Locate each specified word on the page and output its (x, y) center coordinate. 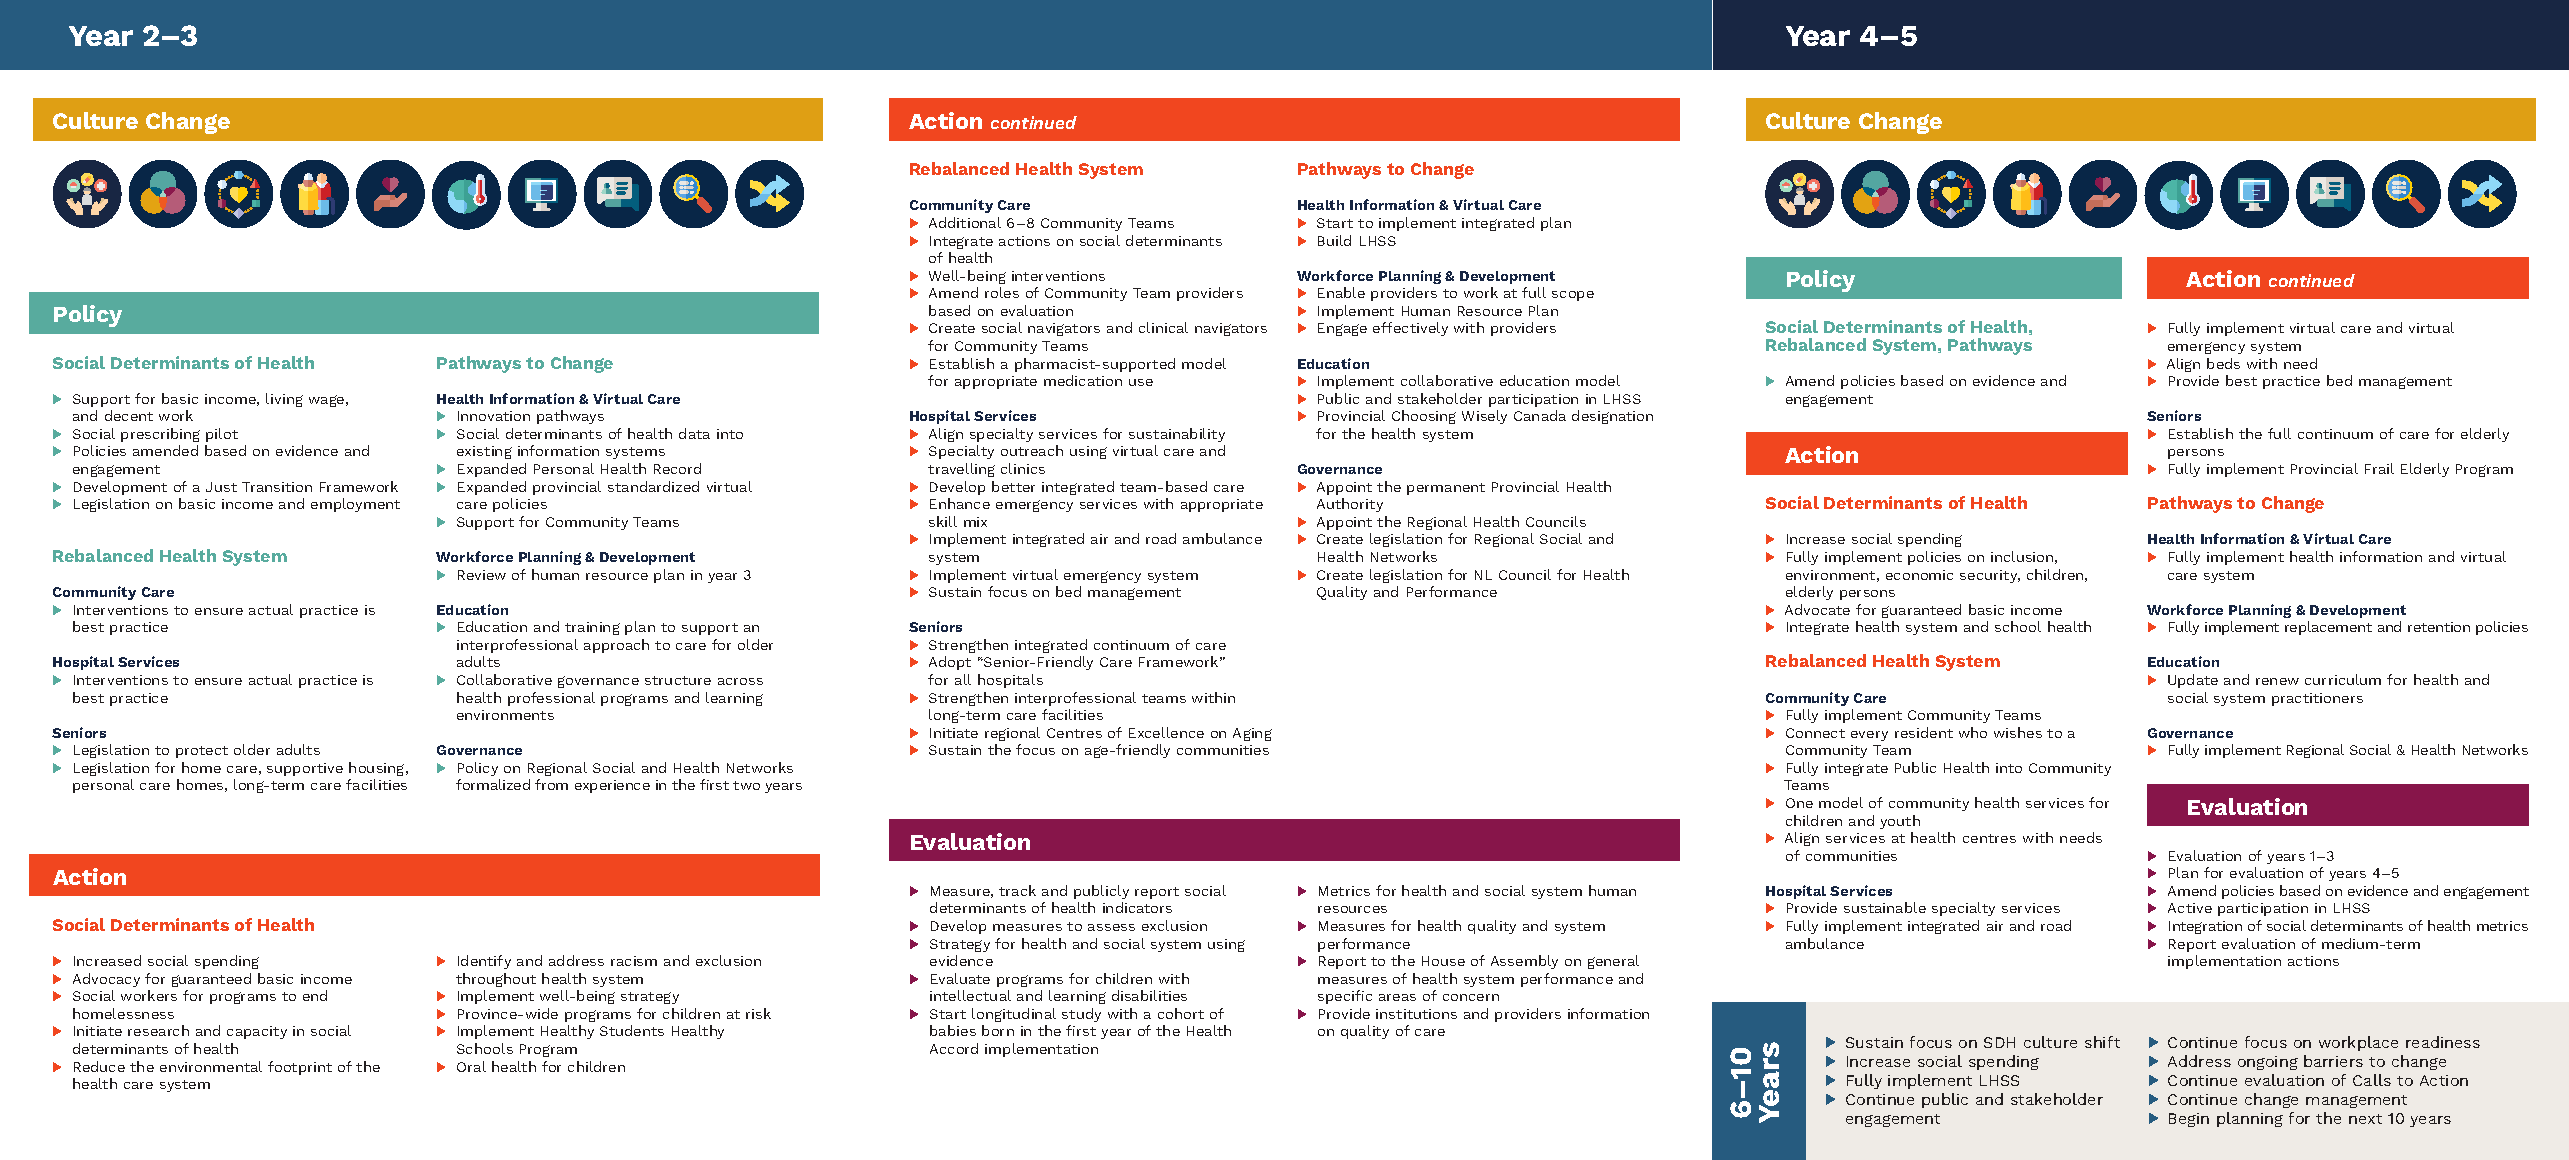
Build (1334, 240)
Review (482, 575)
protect (202, 752)
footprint (300, 1068)
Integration (2205, 927)
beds (2223, 363)
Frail (2379, 468)
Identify (484, 962)
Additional (965, 222)
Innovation (494, 416)
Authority (1350, 505)
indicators (1137, 907)
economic (1919, 575)
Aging (1252, 734)
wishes (2018, 732)
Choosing (1424, 417)
